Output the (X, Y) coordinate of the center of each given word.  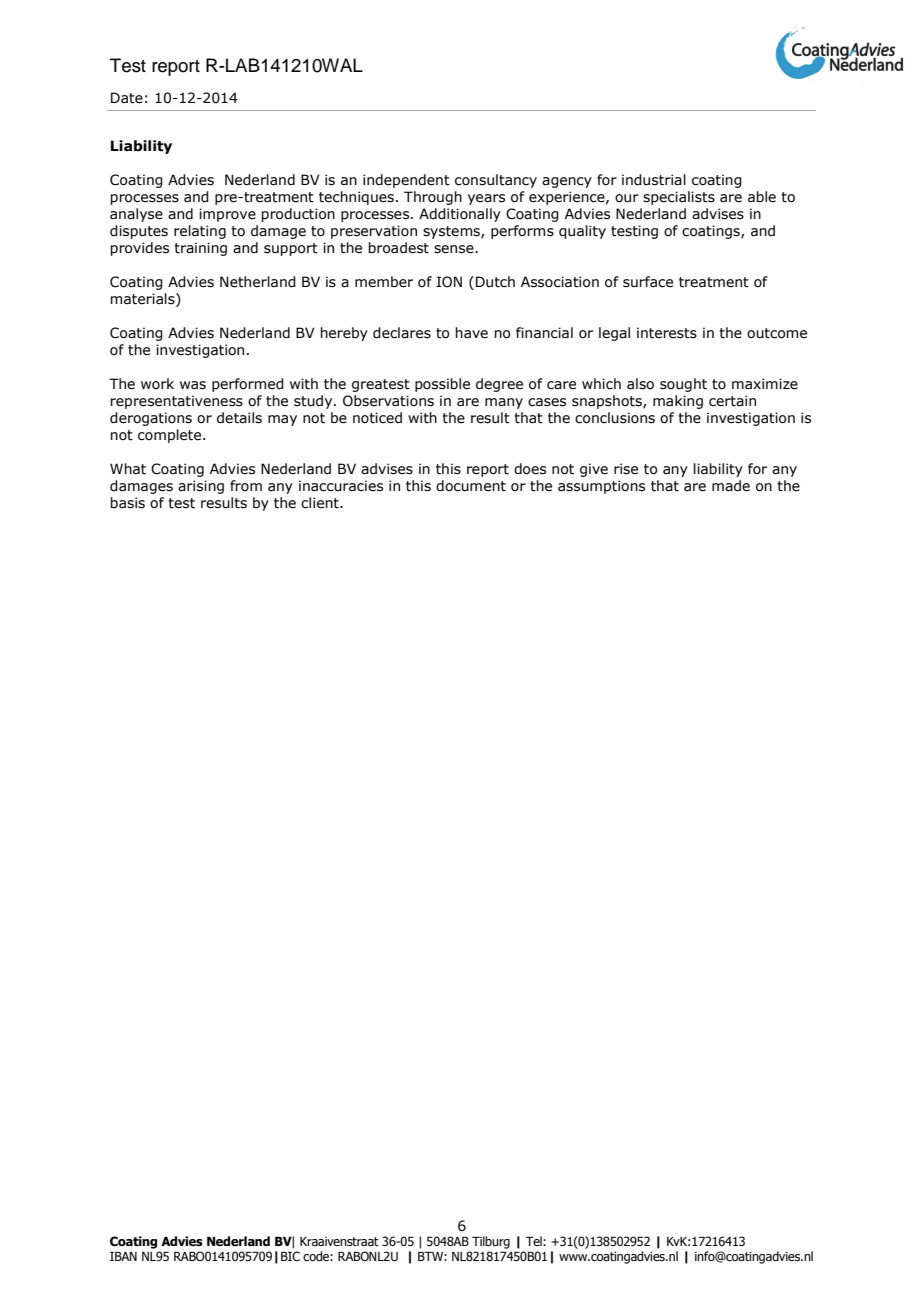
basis (127, 503)
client (321, 503)
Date (127, 98)
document (471, 486)
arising (201, 487)
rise (626, 469)
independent (406, 181)
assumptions (601, 487)
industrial (654, 180)
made (731, 486)
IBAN (123, 1256)
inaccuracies (341, 486)
